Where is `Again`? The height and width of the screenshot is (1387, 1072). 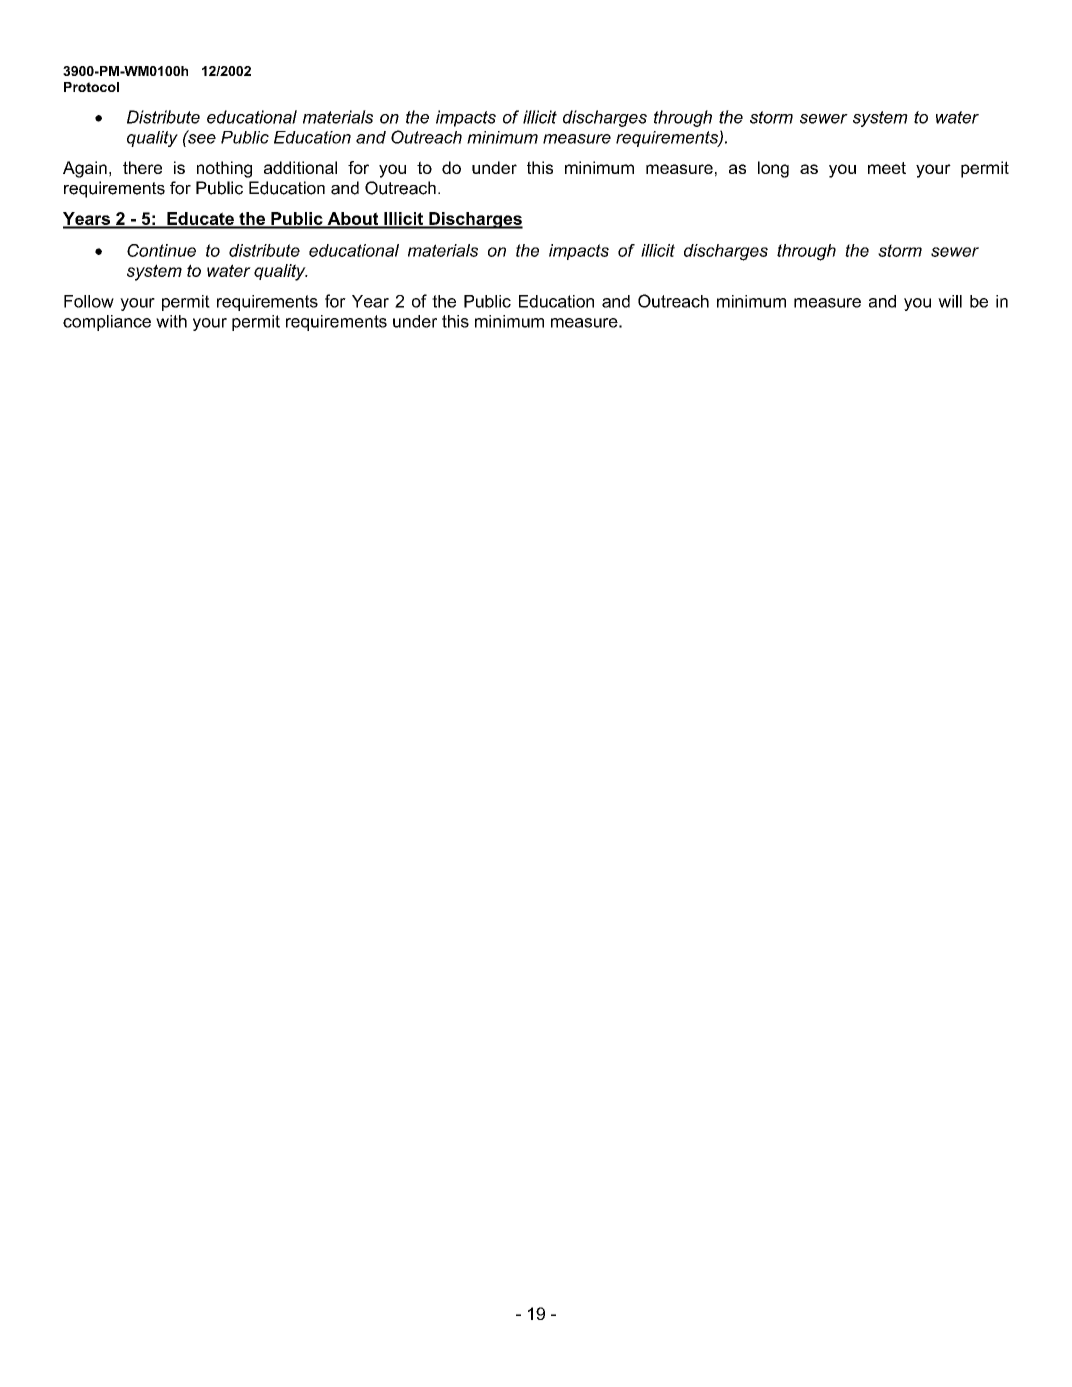 Again is located at coordinates (85, 169).
